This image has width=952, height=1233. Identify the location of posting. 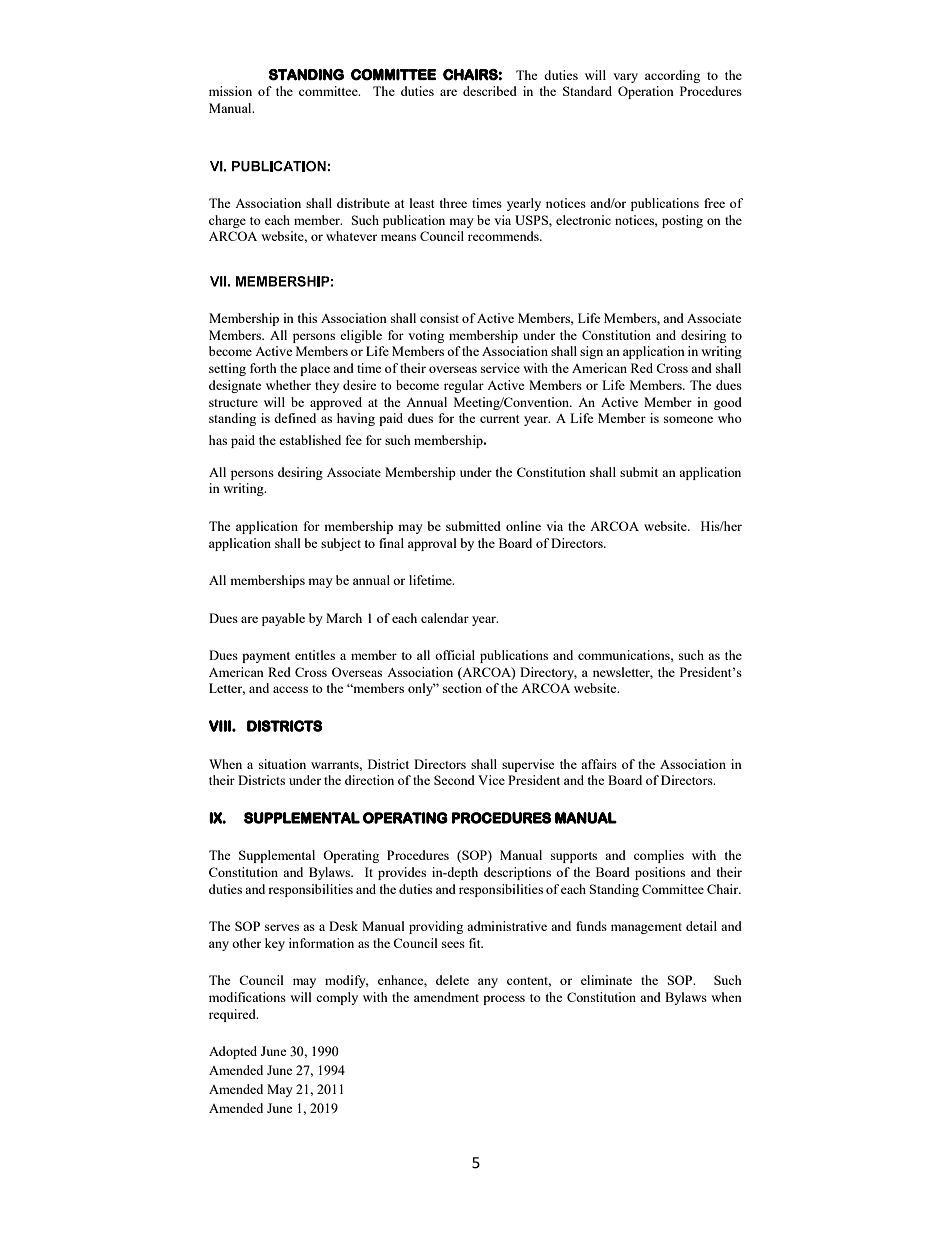
(682, 221).
